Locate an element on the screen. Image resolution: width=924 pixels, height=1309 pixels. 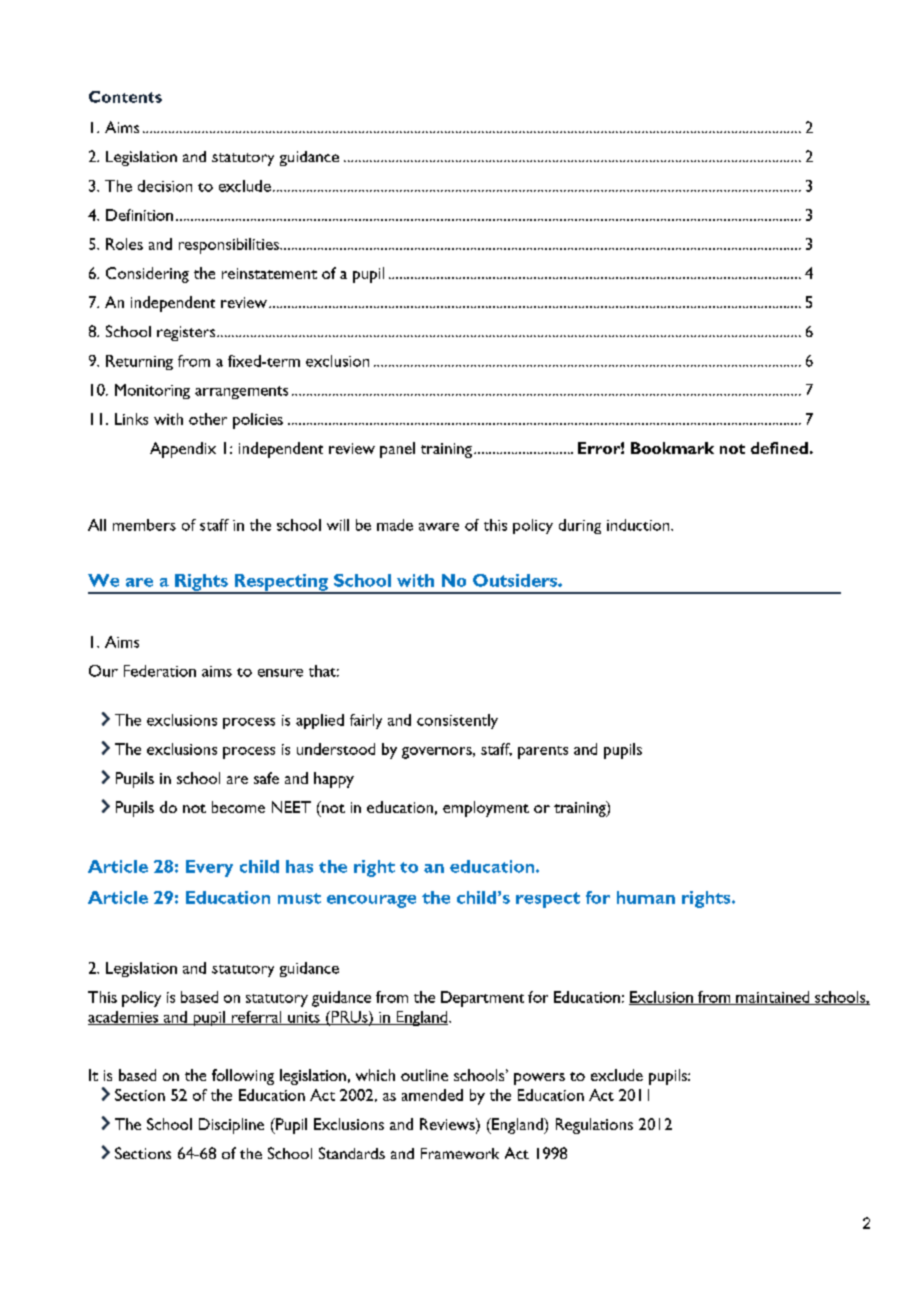
Regulations is located at coordinates (594, 1126).
